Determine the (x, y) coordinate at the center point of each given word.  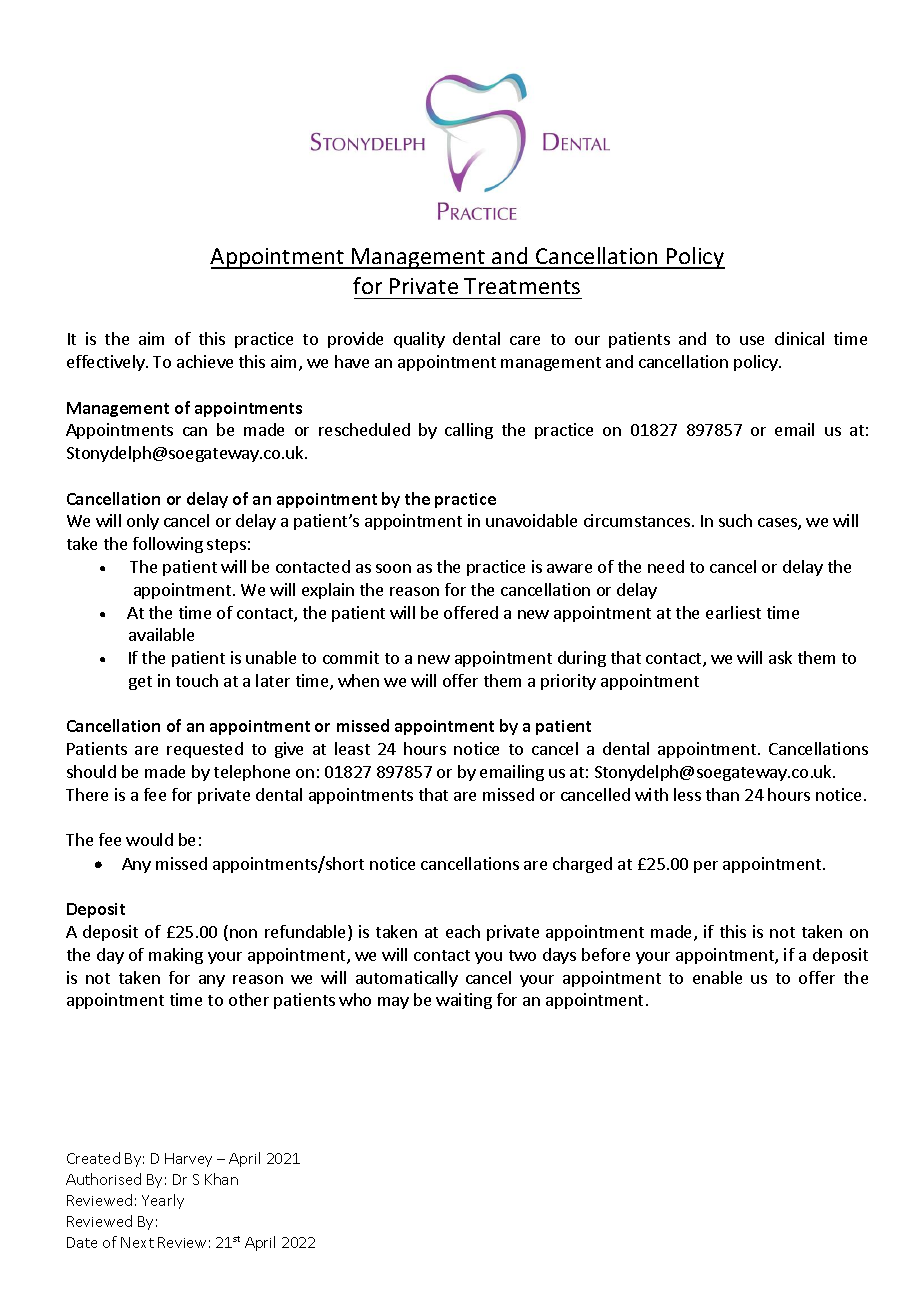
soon (393, 568)
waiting (464, 1001)
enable (717, 977)
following (168, 545)
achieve (205, 361)
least (352, 748)
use (752, 340)
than (722, 794)
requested (205, 750)
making (176, 956)
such (735, 520)
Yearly (163, 1201)
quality (419, 340)
